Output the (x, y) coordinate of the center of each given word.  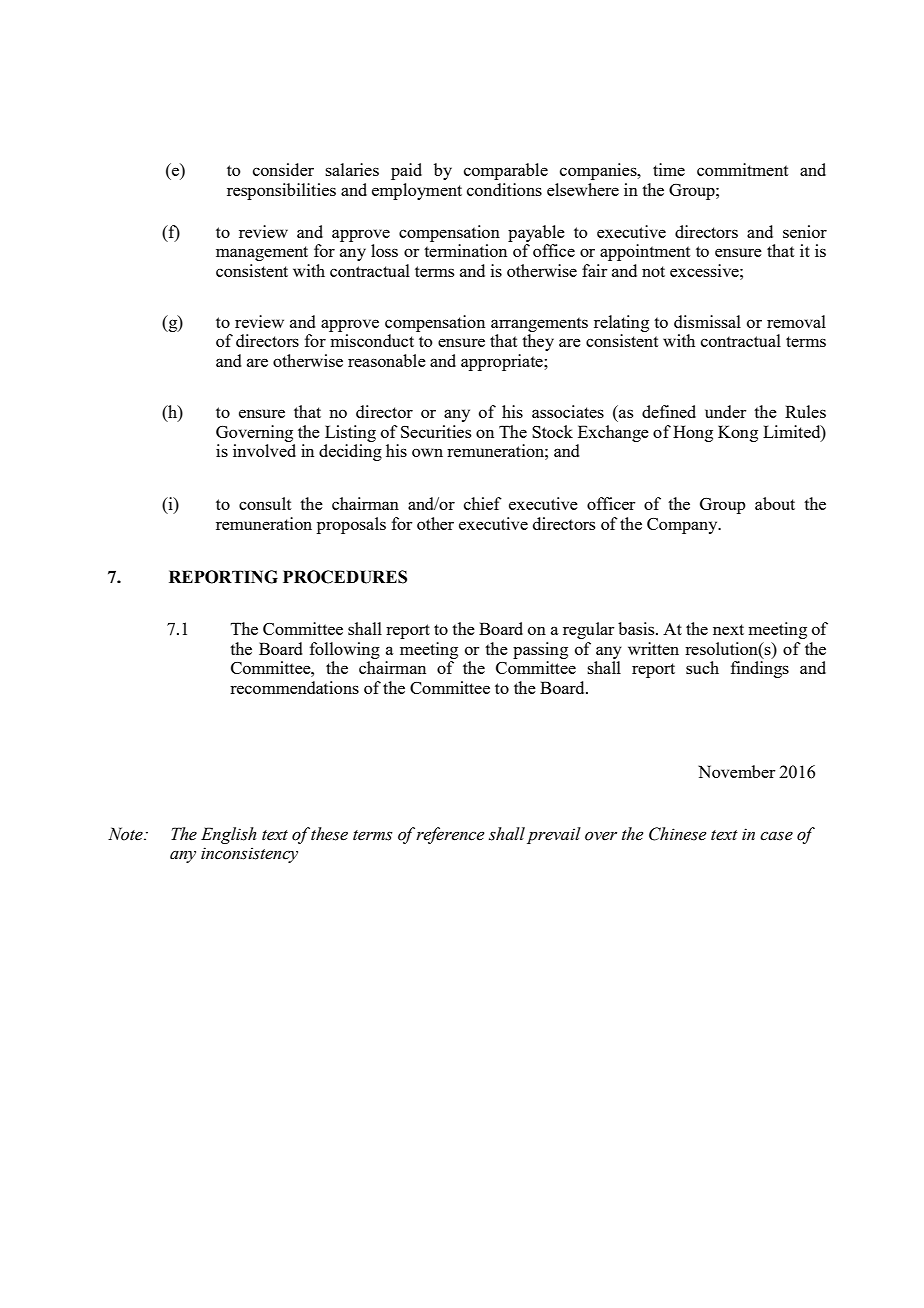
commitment (742, 169)
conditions (504, 189)
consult (265, 503)
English (228, 835)
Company (683, 526)
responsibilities (281, 191)
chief (483, 503)
